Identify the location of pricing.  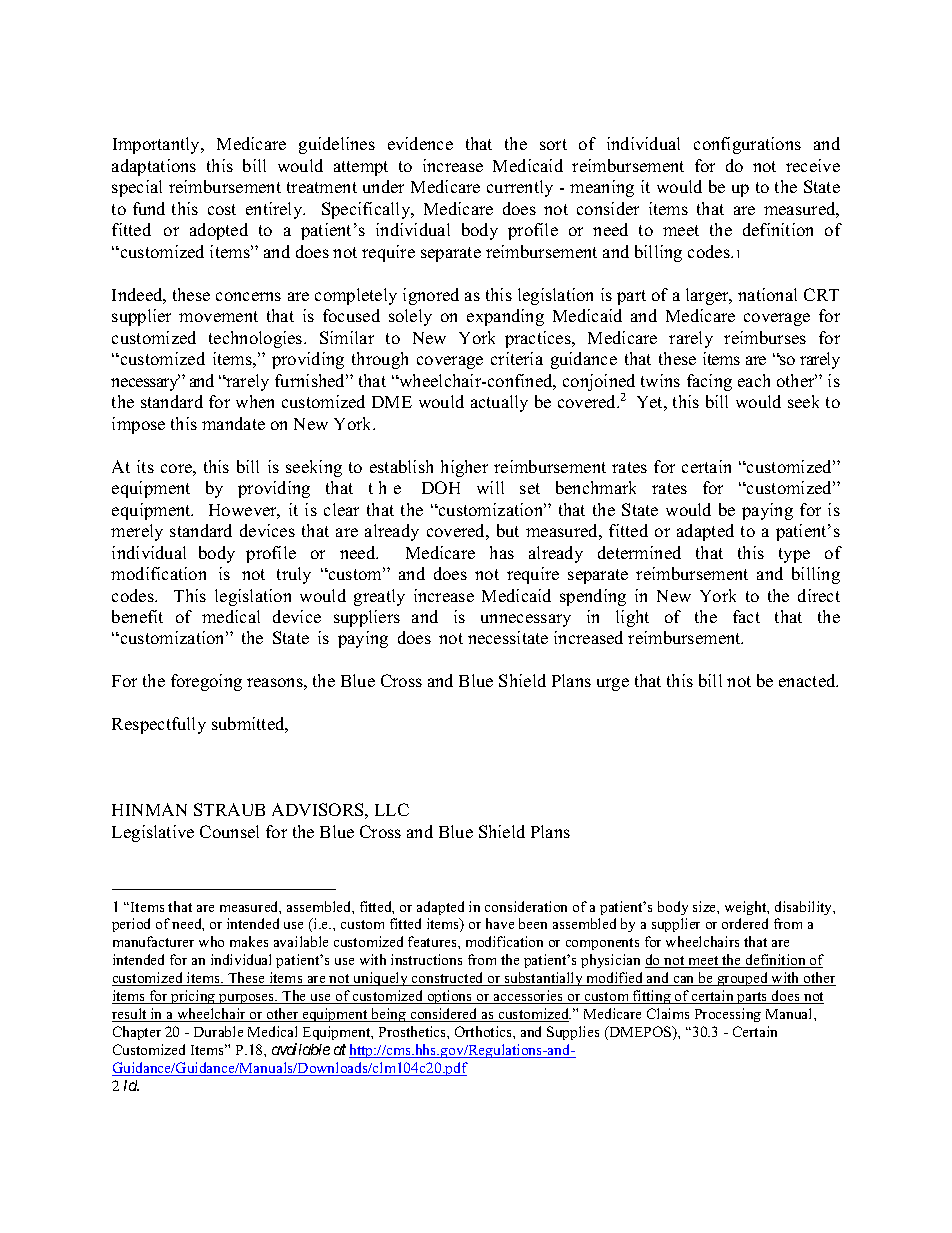
(193, 997).
